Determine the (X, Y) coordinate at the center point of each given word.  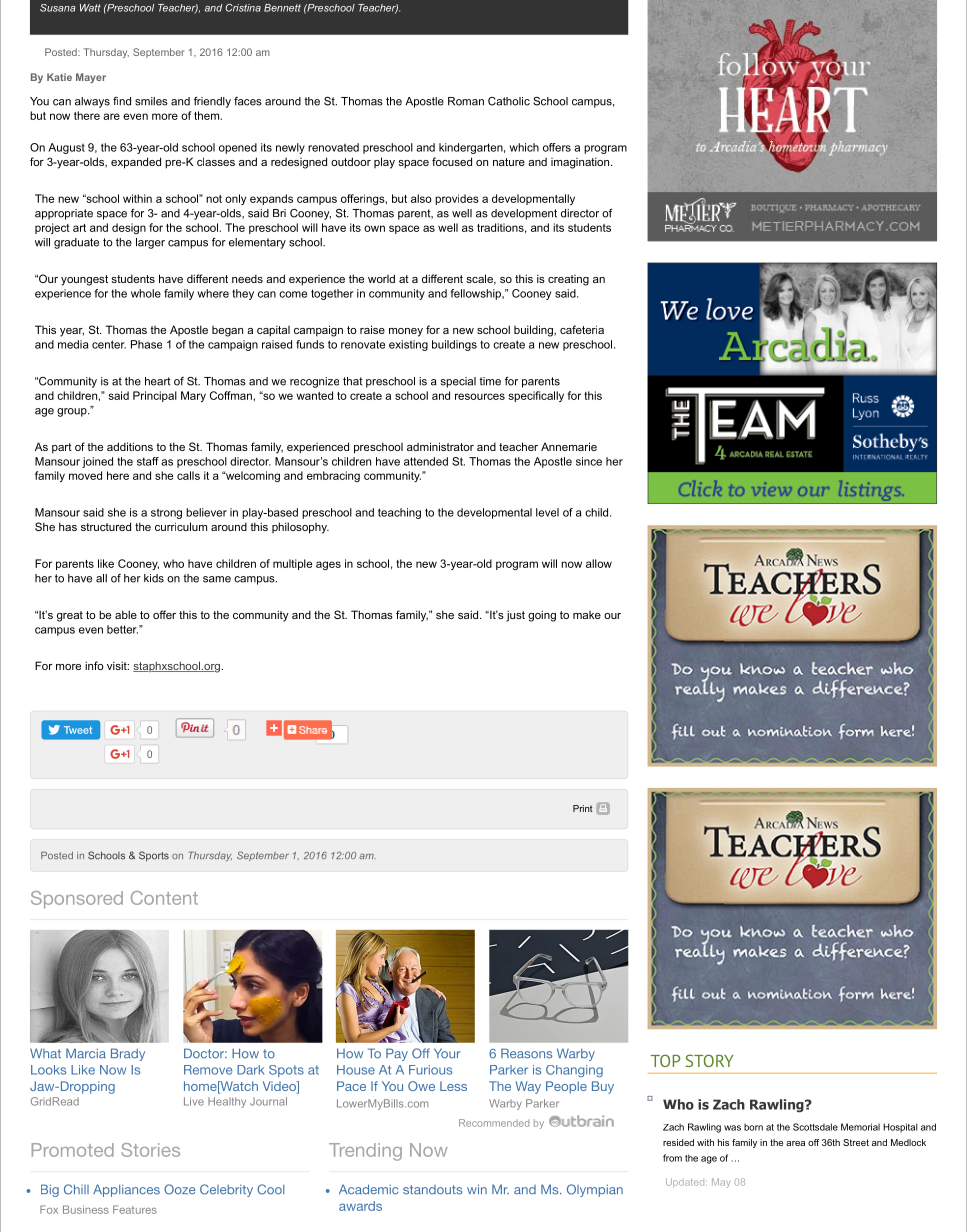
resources (480, 396)
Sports (154, 856)
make (587, 615)
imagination (581, 163)
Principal (155, 396)
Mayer (91, 78)
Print (583, 808)
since (589, 461)
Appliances (126, 1190)
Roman (466, 101)
